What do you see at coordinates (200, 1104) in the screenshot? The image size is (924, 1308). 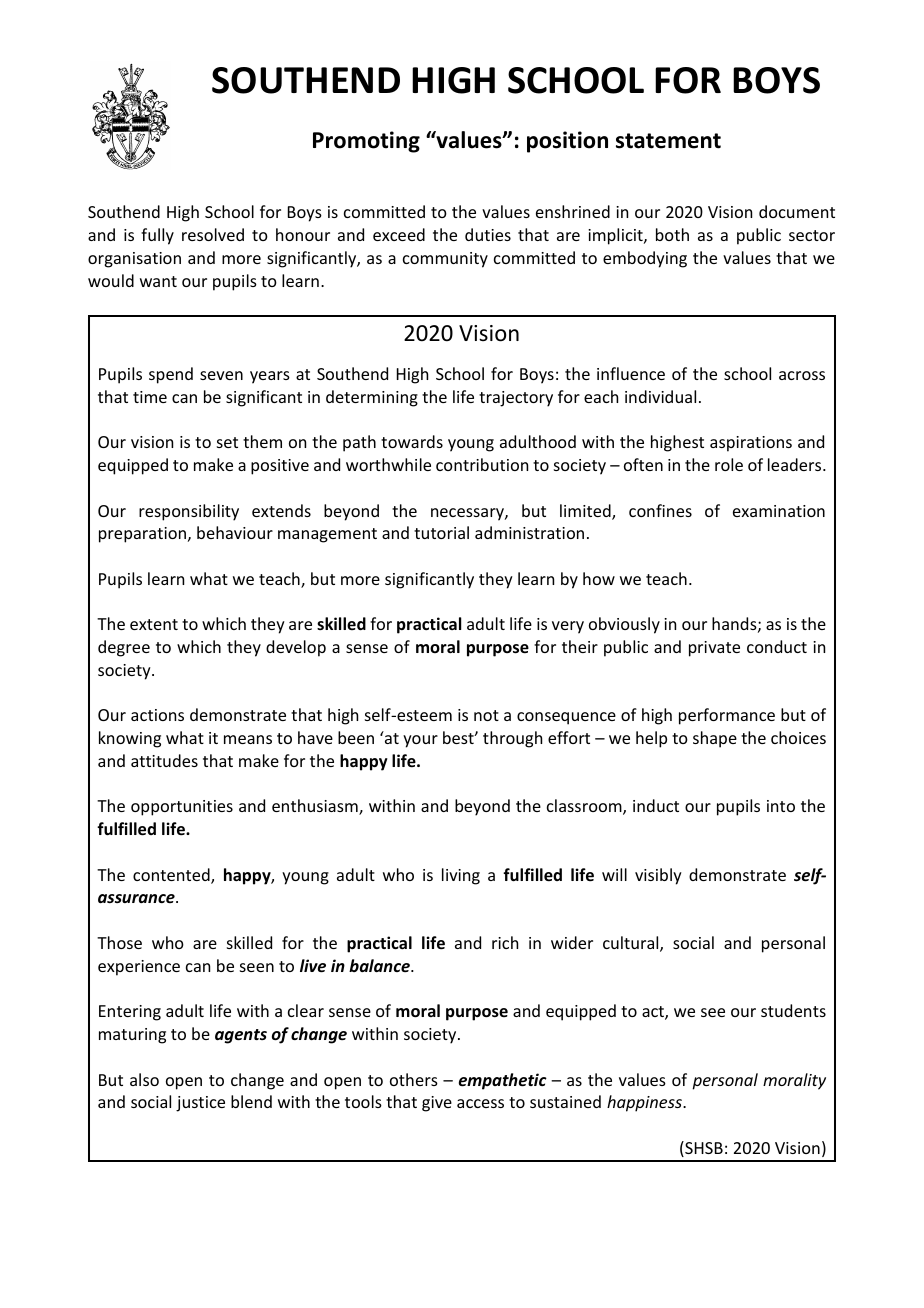 I see `justice` at bounding box center [200, 1104].
